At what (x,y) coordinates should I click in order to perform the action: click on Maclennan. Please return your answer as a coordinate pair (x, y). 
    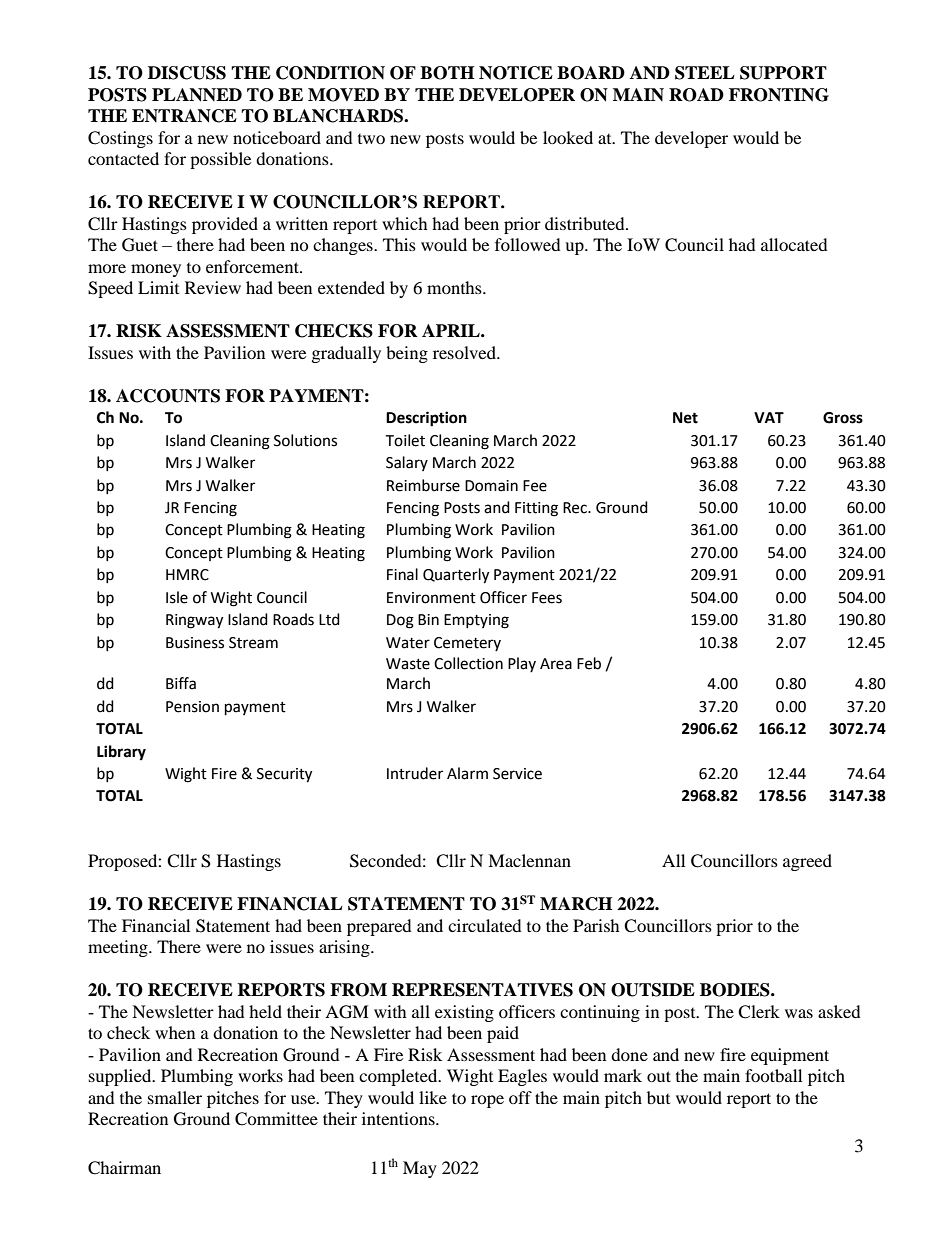
    Looking at the image, I should click on (529, 860).
